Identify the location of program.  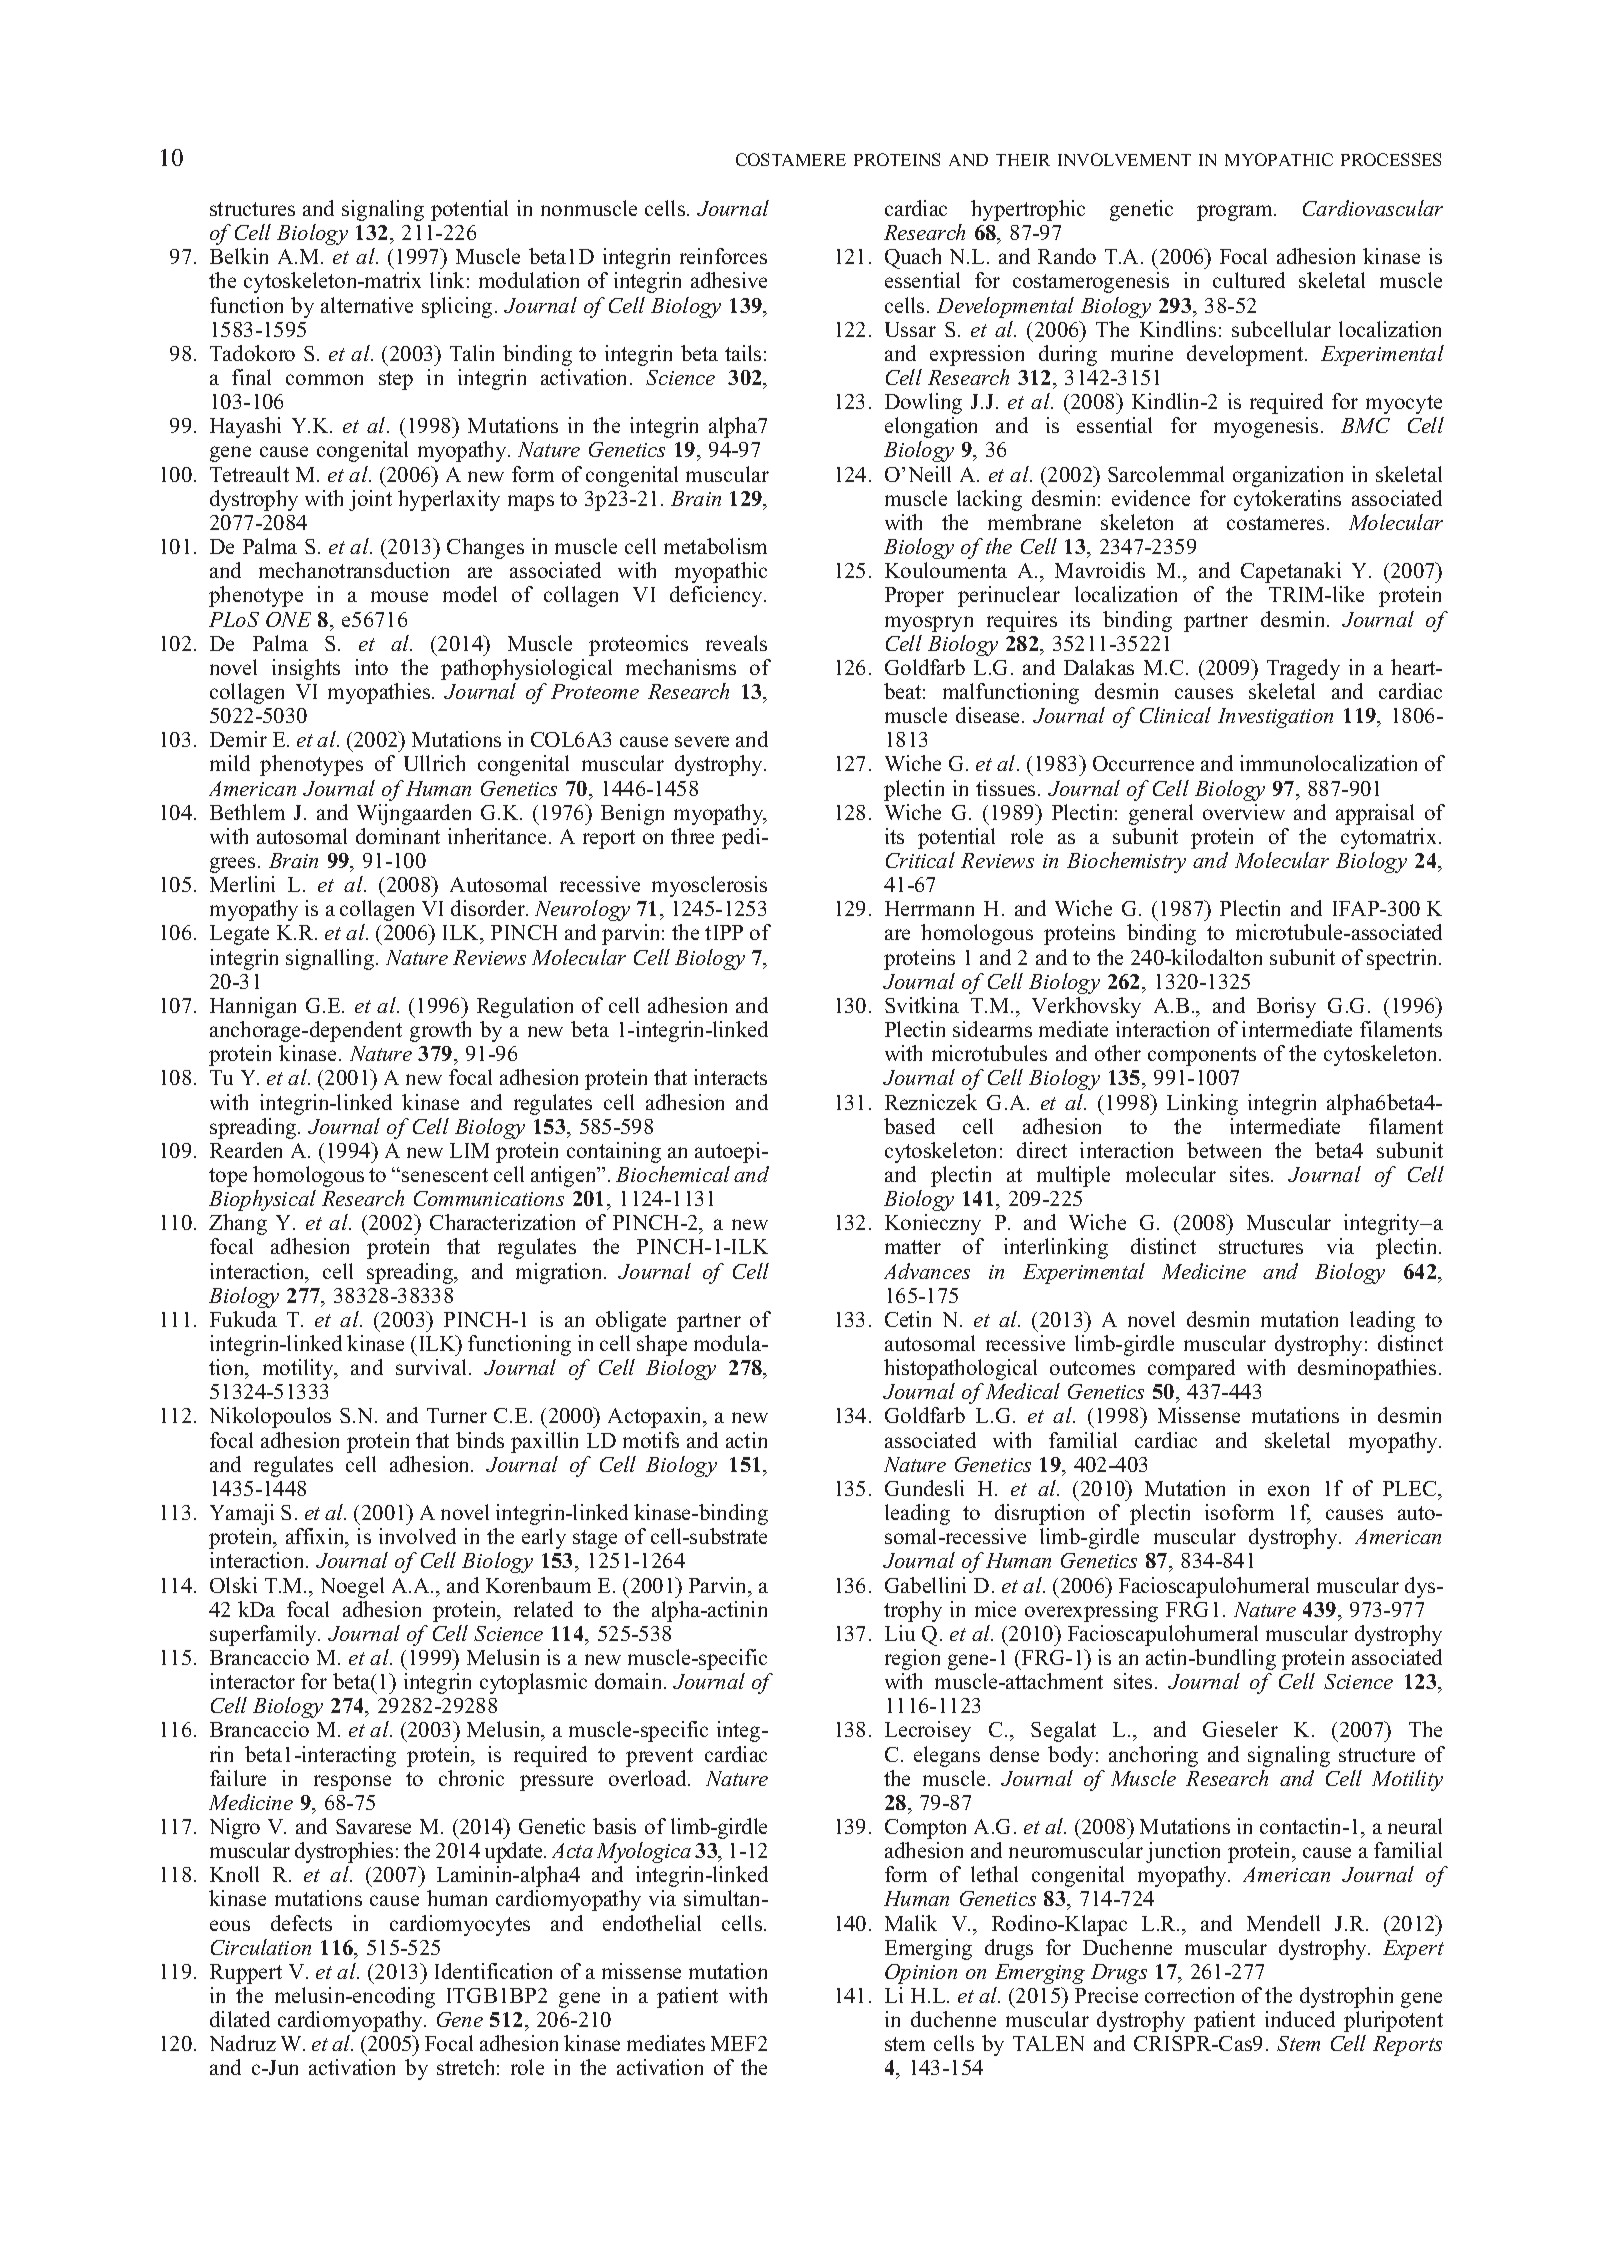
(1236, 213).
